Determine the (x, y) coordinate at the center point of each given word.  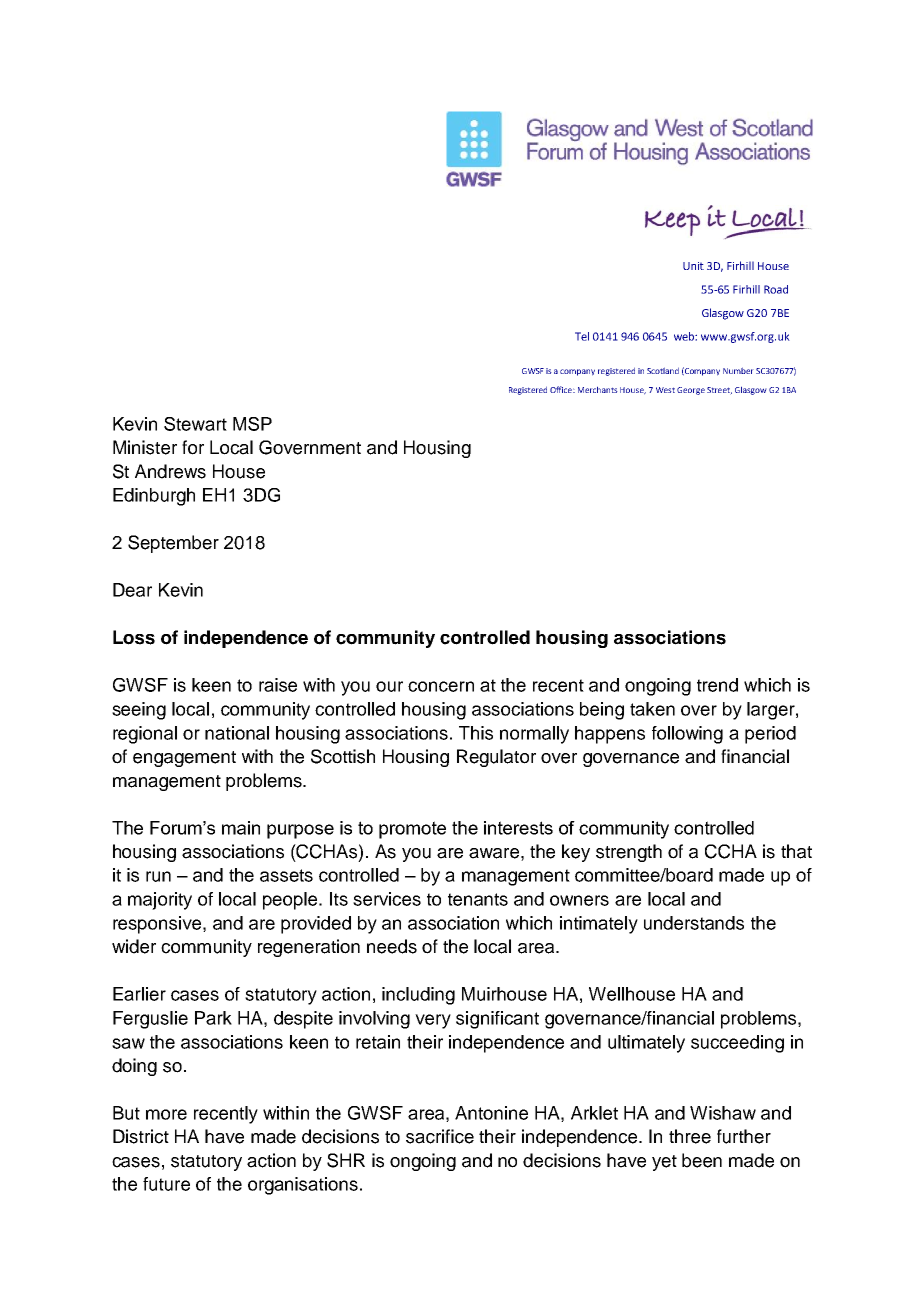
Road (776, 289)
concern (441, 686)
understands (694, 923)
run (158, 876)
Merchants (598, 389)
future (166, 1184)
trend (717, 685)
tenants (478, 899)
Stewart (195, 424)
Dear (132, 590)
